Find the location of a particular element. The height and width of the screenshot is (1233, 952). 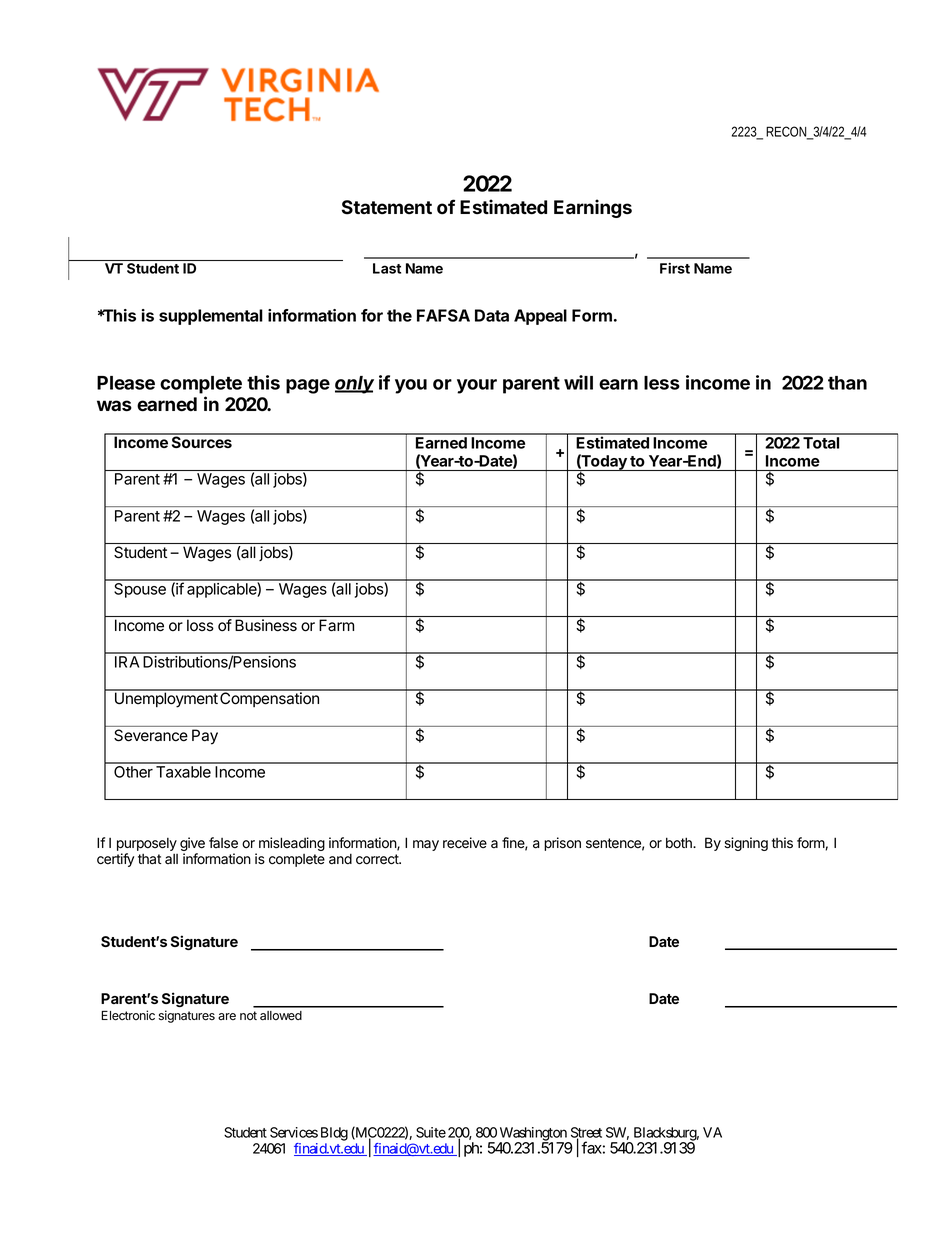

loss is located at coordinates (200, 625).
